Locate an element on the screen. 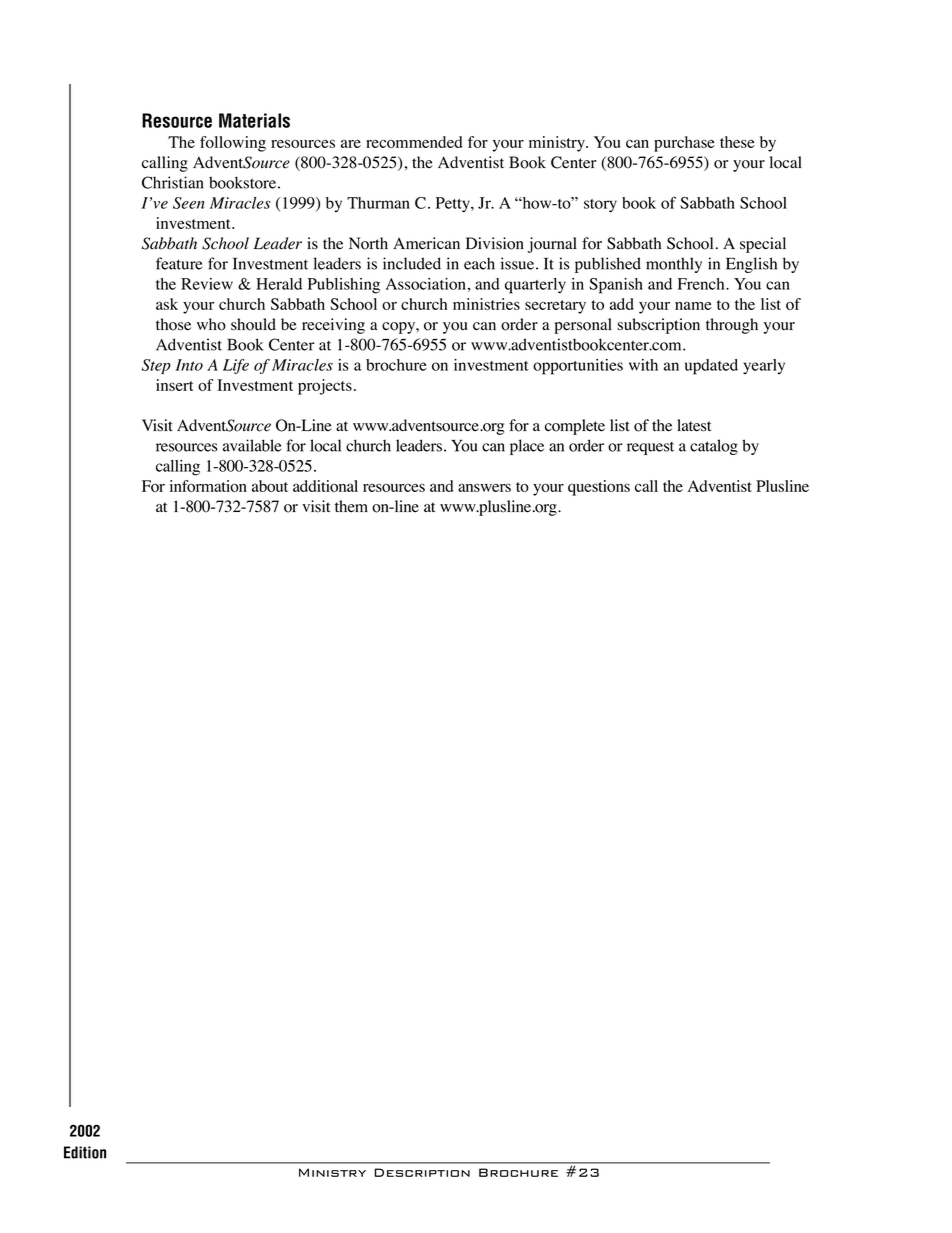  recommended is located at coordinates (414, 142).
